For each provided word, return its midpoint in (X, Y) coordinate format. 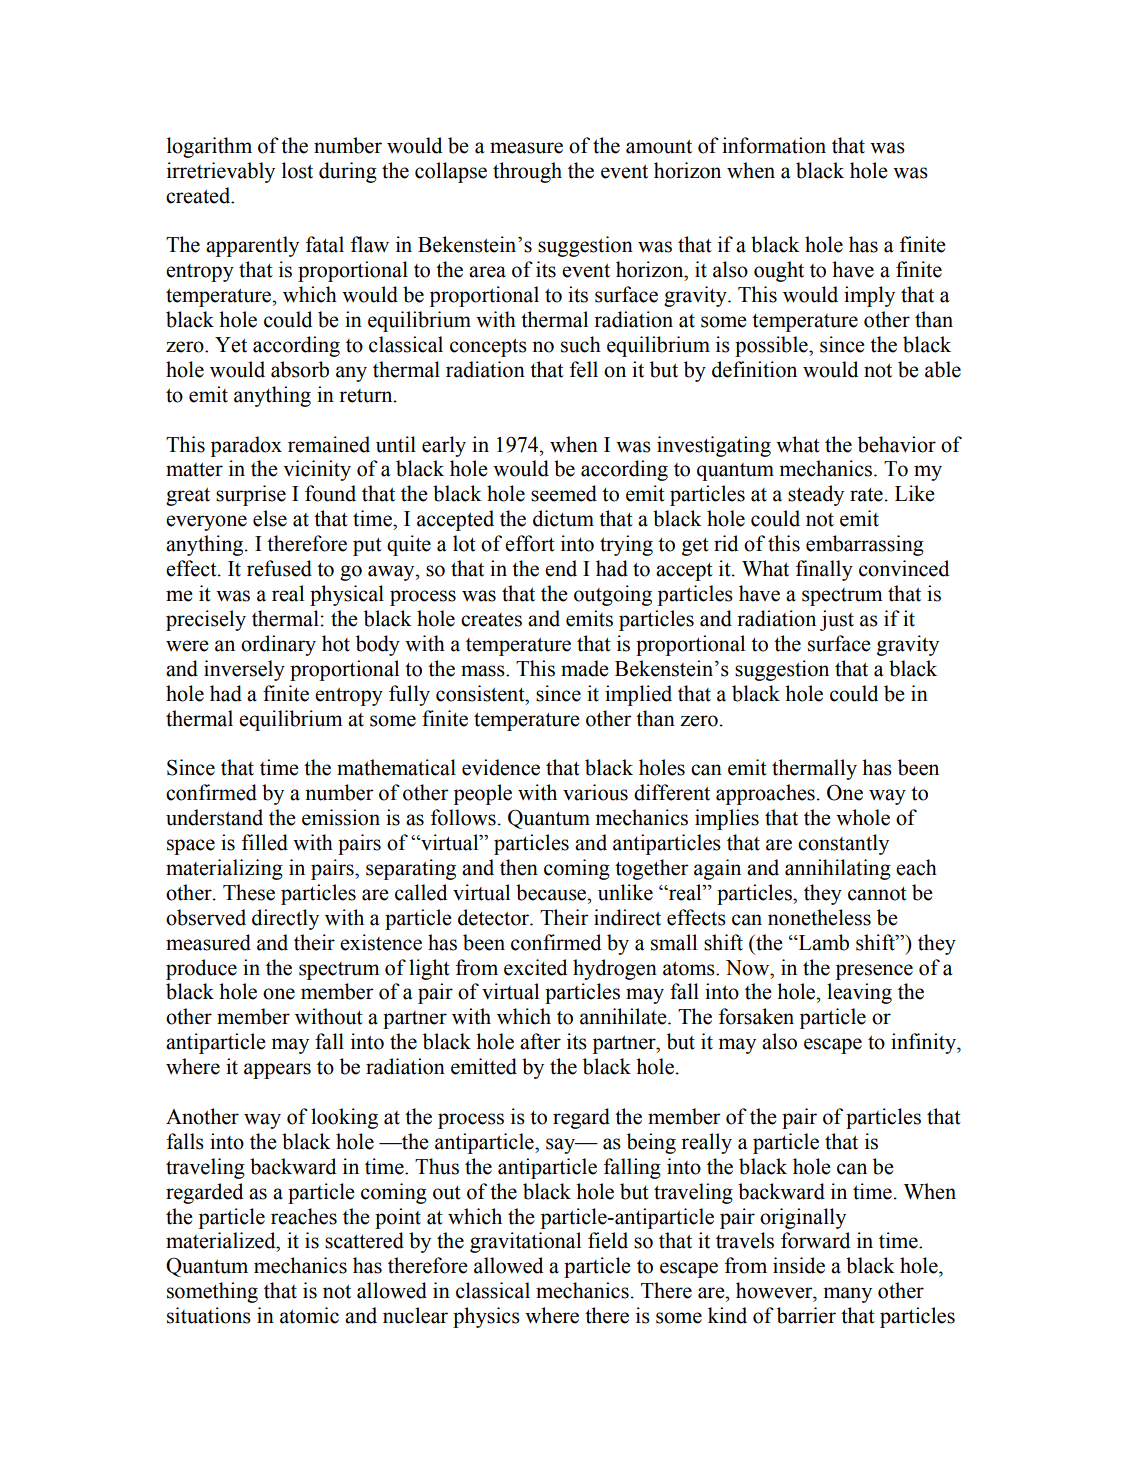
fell (584, 369)
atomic (309, 1315)
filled (265, 842)
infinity (924, 1043)
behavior (897, 444)
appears (277, 1071)
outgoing (613, 595)
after (540, 1041)
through (527, 172)
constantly (843, 844)
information (774, 145)
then (519, 867)
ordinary (278, 645)
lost (297, 170)
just (837, 620)
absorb (300, 369)
